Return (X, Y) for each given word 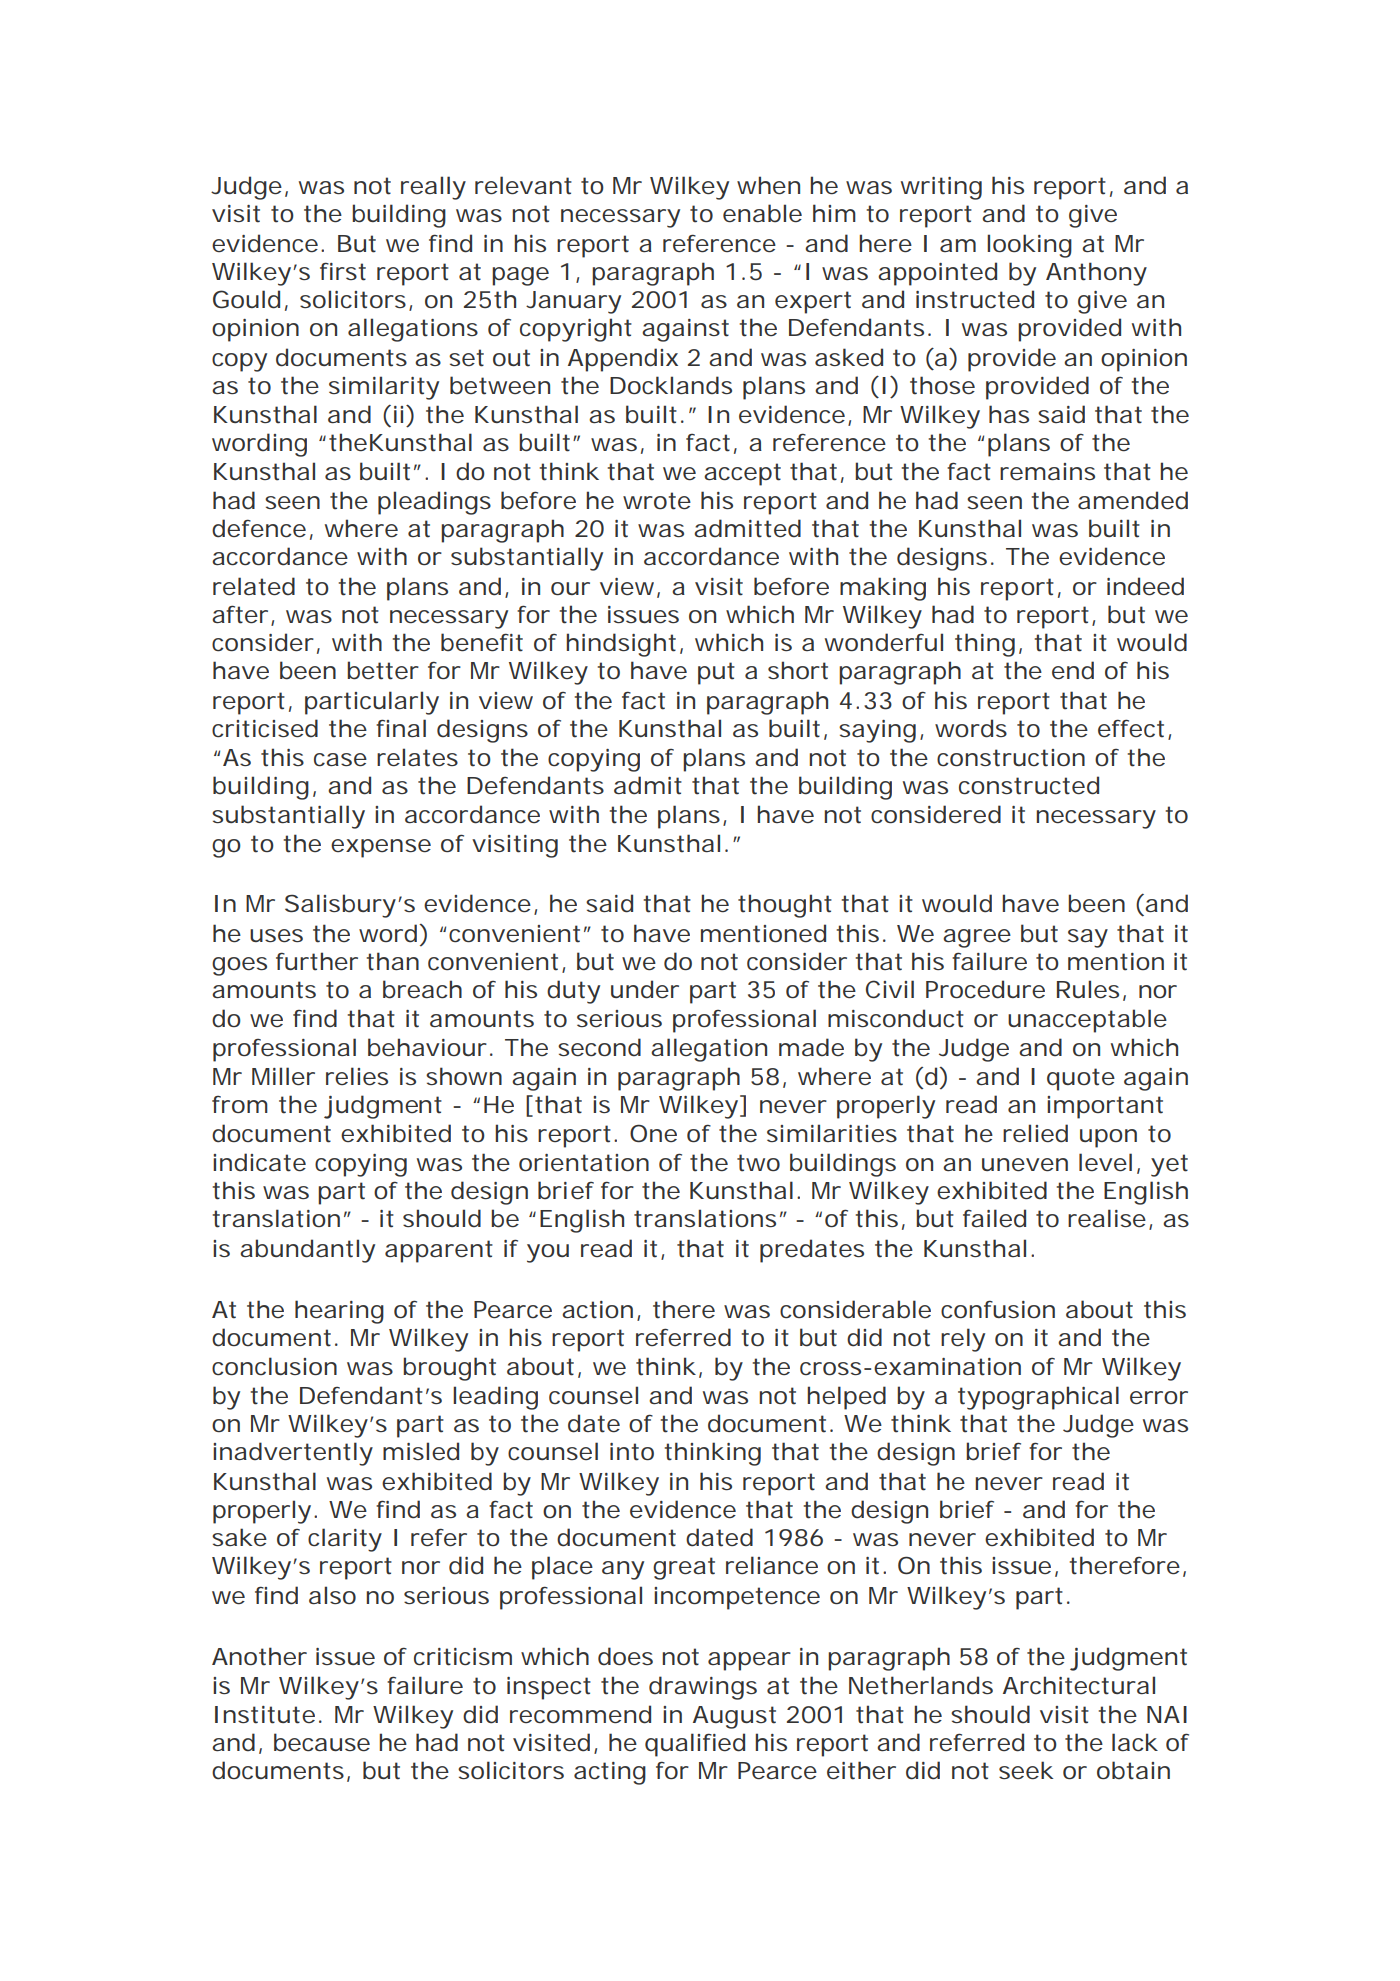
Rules (1088, 989)
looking (1029, 246)
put (716, 673)
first (343, 271)
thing (985, 645)
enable (762, 213)
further (317, 961)
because (322, 1742)
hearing (339, 1312)
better (383, 670)
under (645, 989)
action (597, 1310)
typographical (1038, 1398)
